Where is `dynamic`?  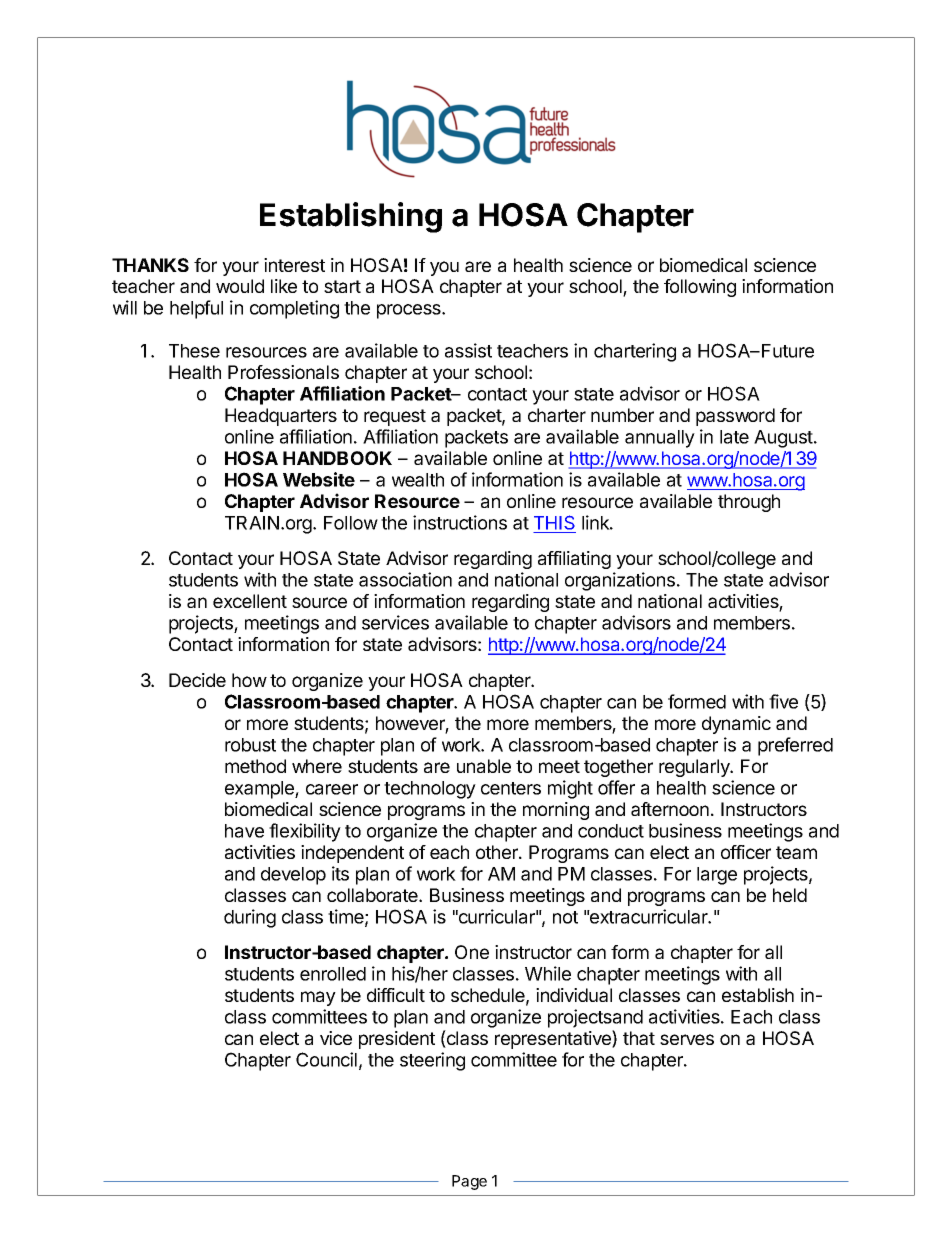
dynamic is located at coordinates (736, 725).
